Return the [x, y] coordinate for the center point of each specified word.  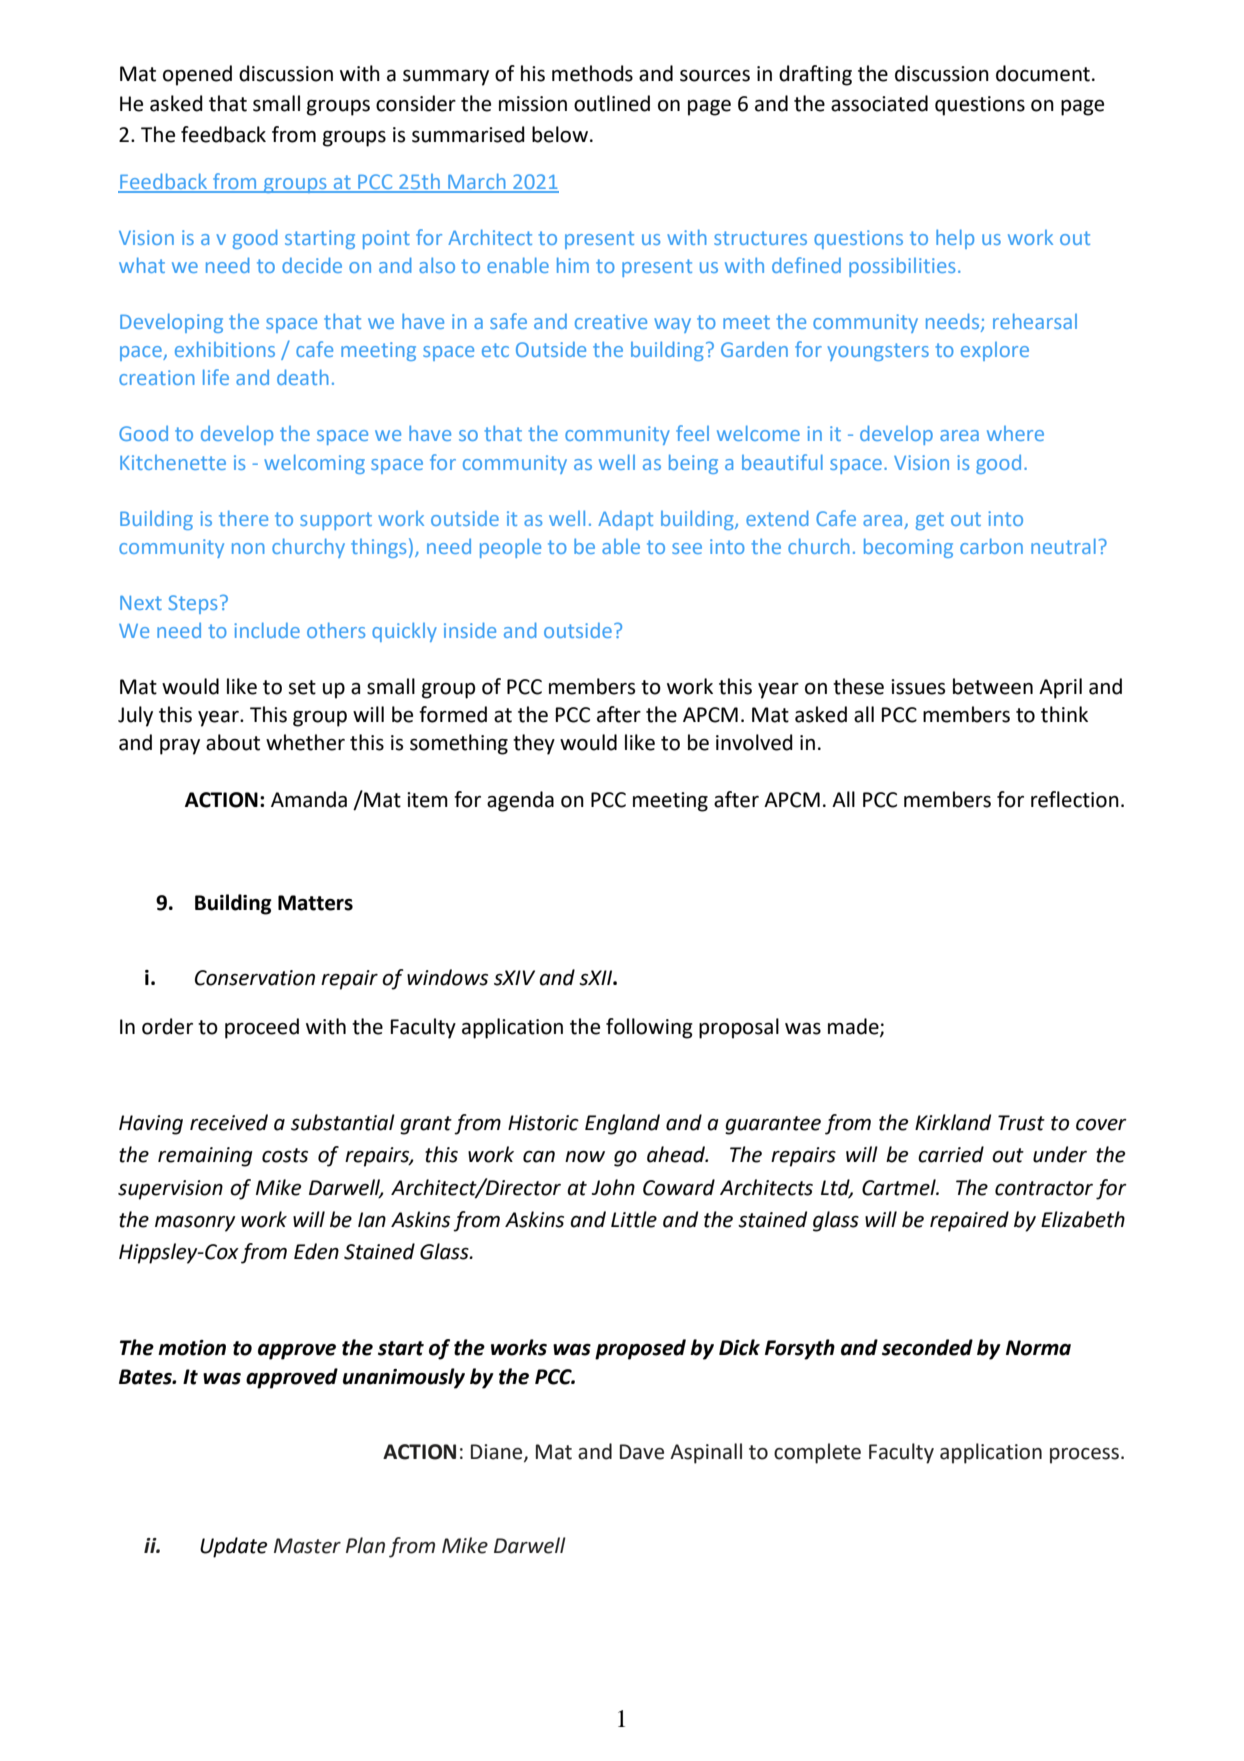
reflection [1075, 799]
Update [234, 1547]
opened [197, 75]
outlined [612, 103]
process [1084, 1456]
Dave [642, 1452]
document [1043, 73]
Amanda [309, 799]
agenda [520, 801]
